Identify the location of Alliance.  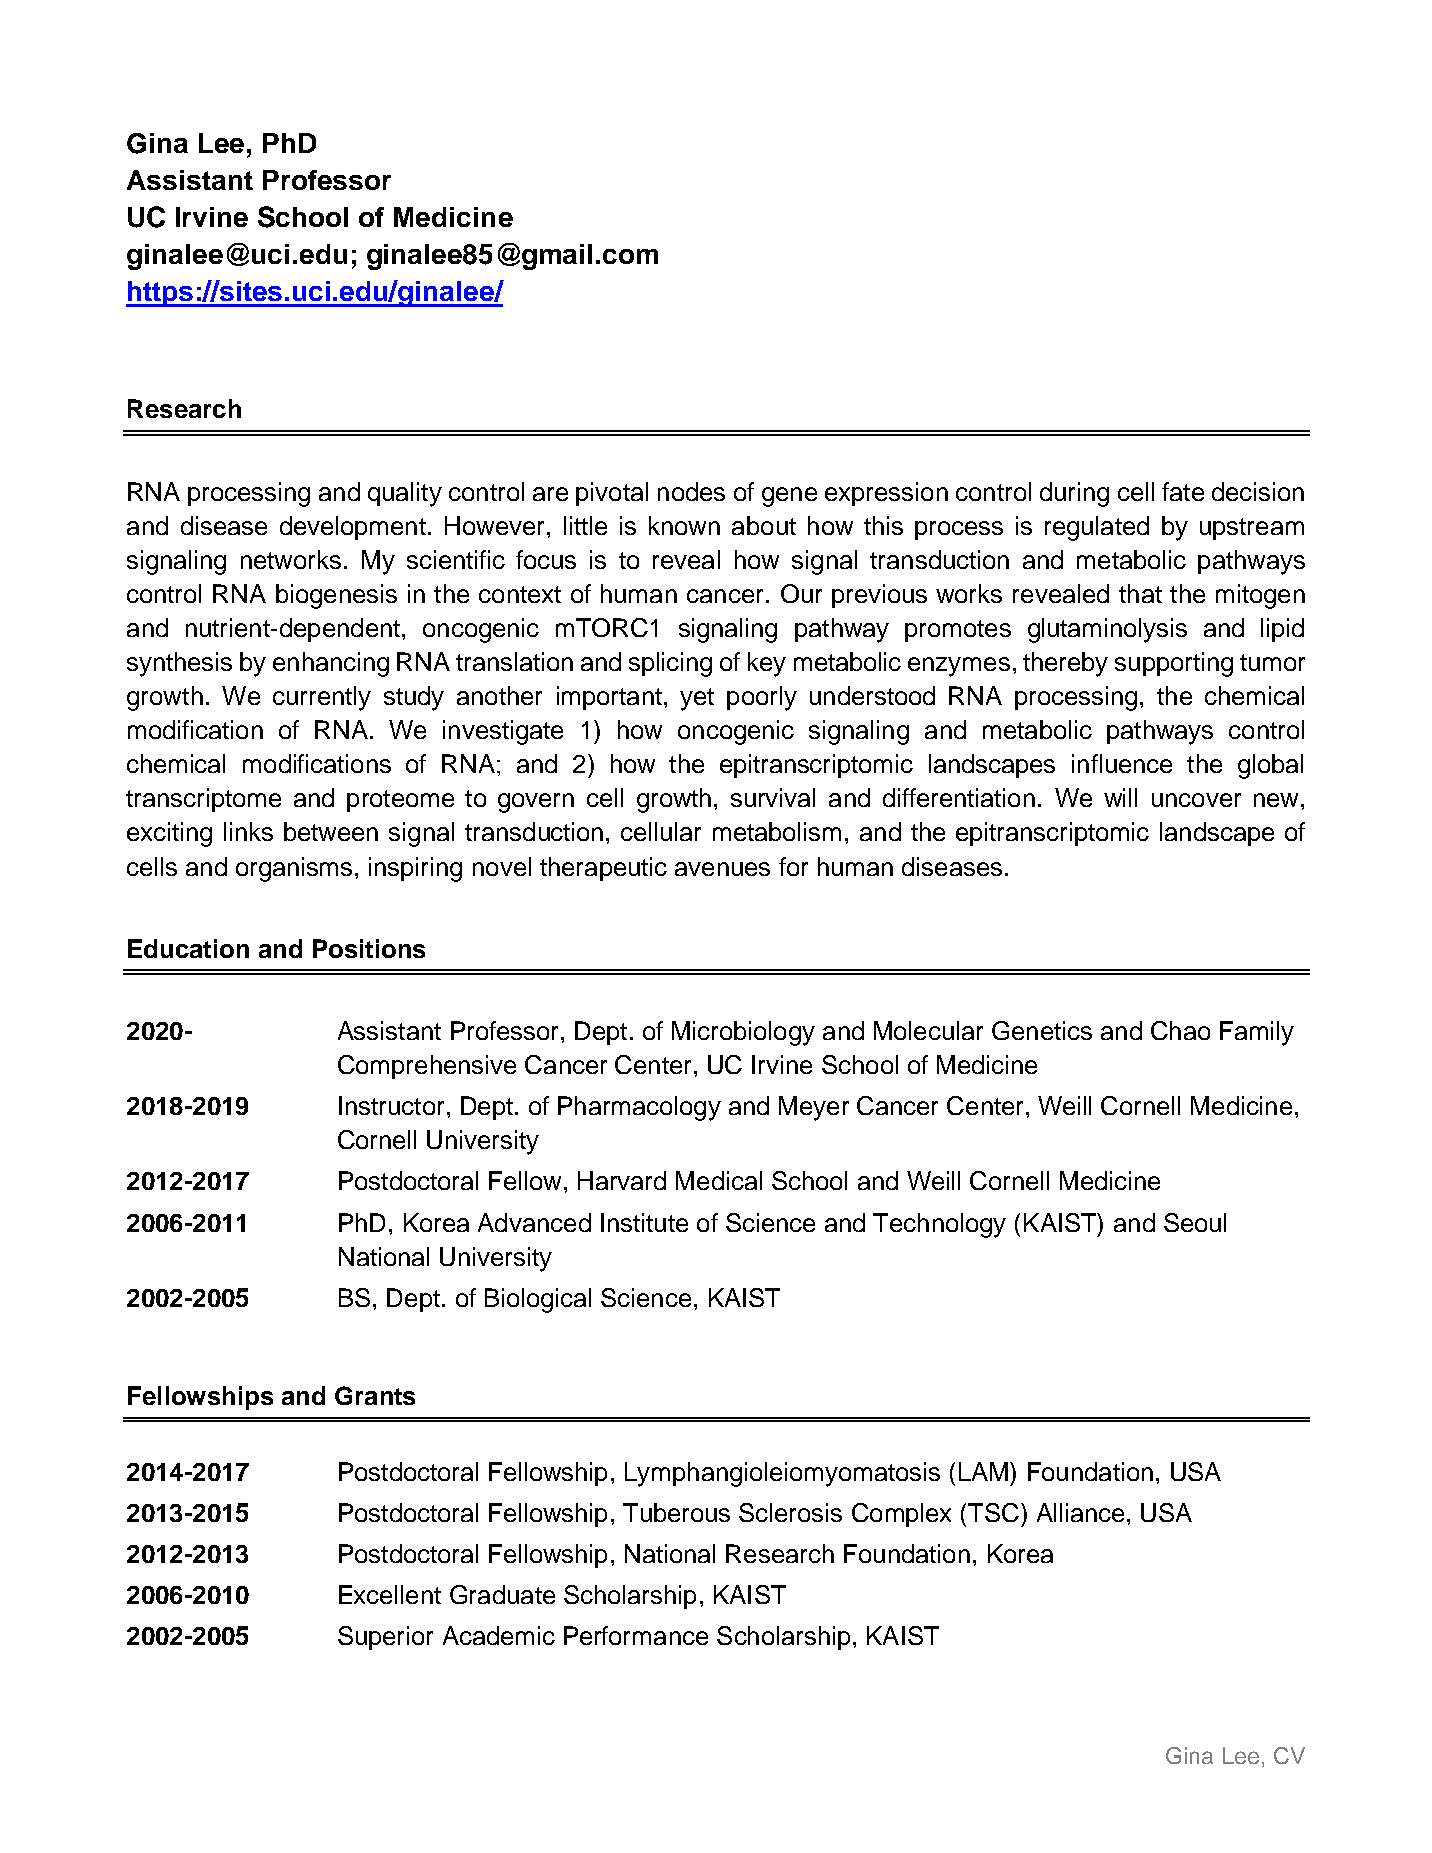
(1080, 1512).
